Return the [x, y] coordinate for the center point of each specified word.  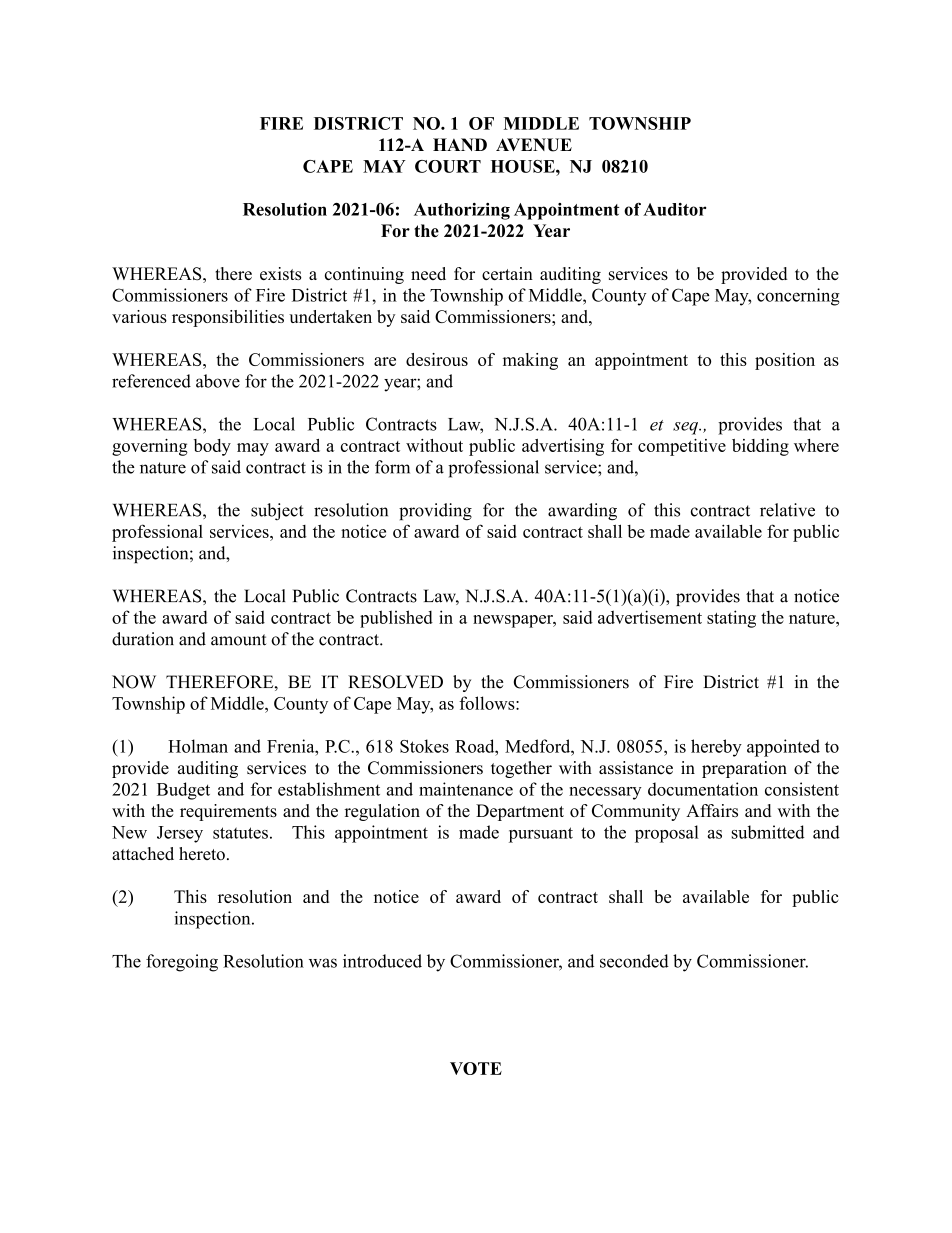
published [396, 619]
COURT [448, 166]
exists [281, 273]
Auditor [674, 209]
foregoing [182, 963]
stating [731, 619]
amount [239, 640]
